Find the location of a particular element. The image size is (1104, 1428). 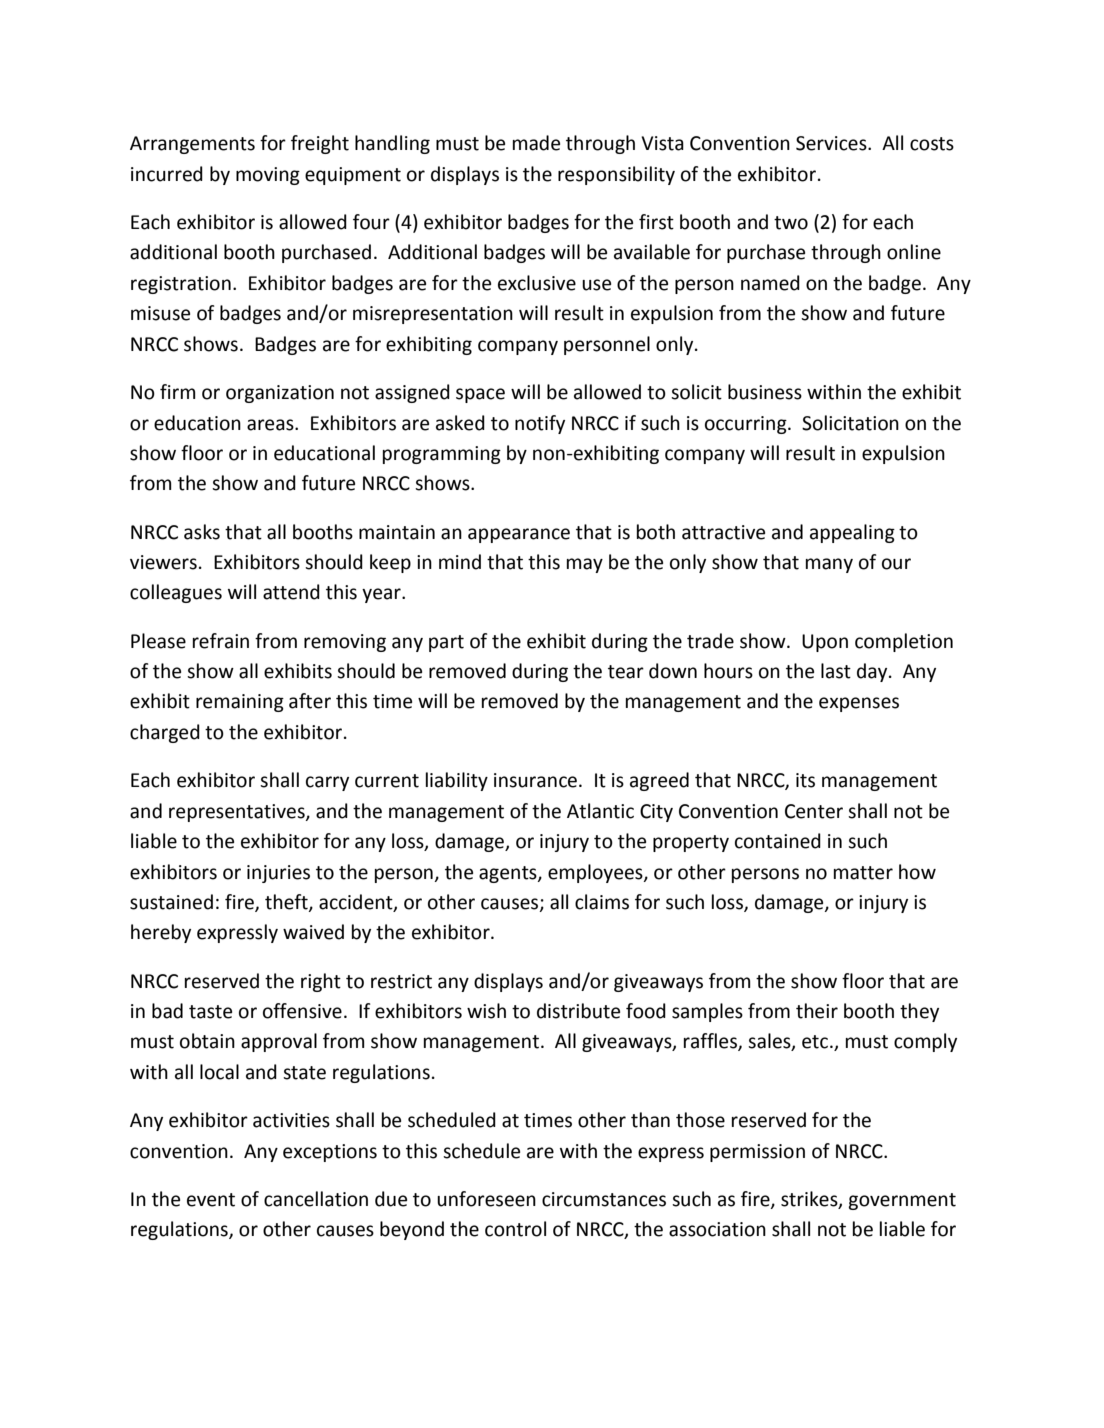

last is located at coordinates (836, 671).
